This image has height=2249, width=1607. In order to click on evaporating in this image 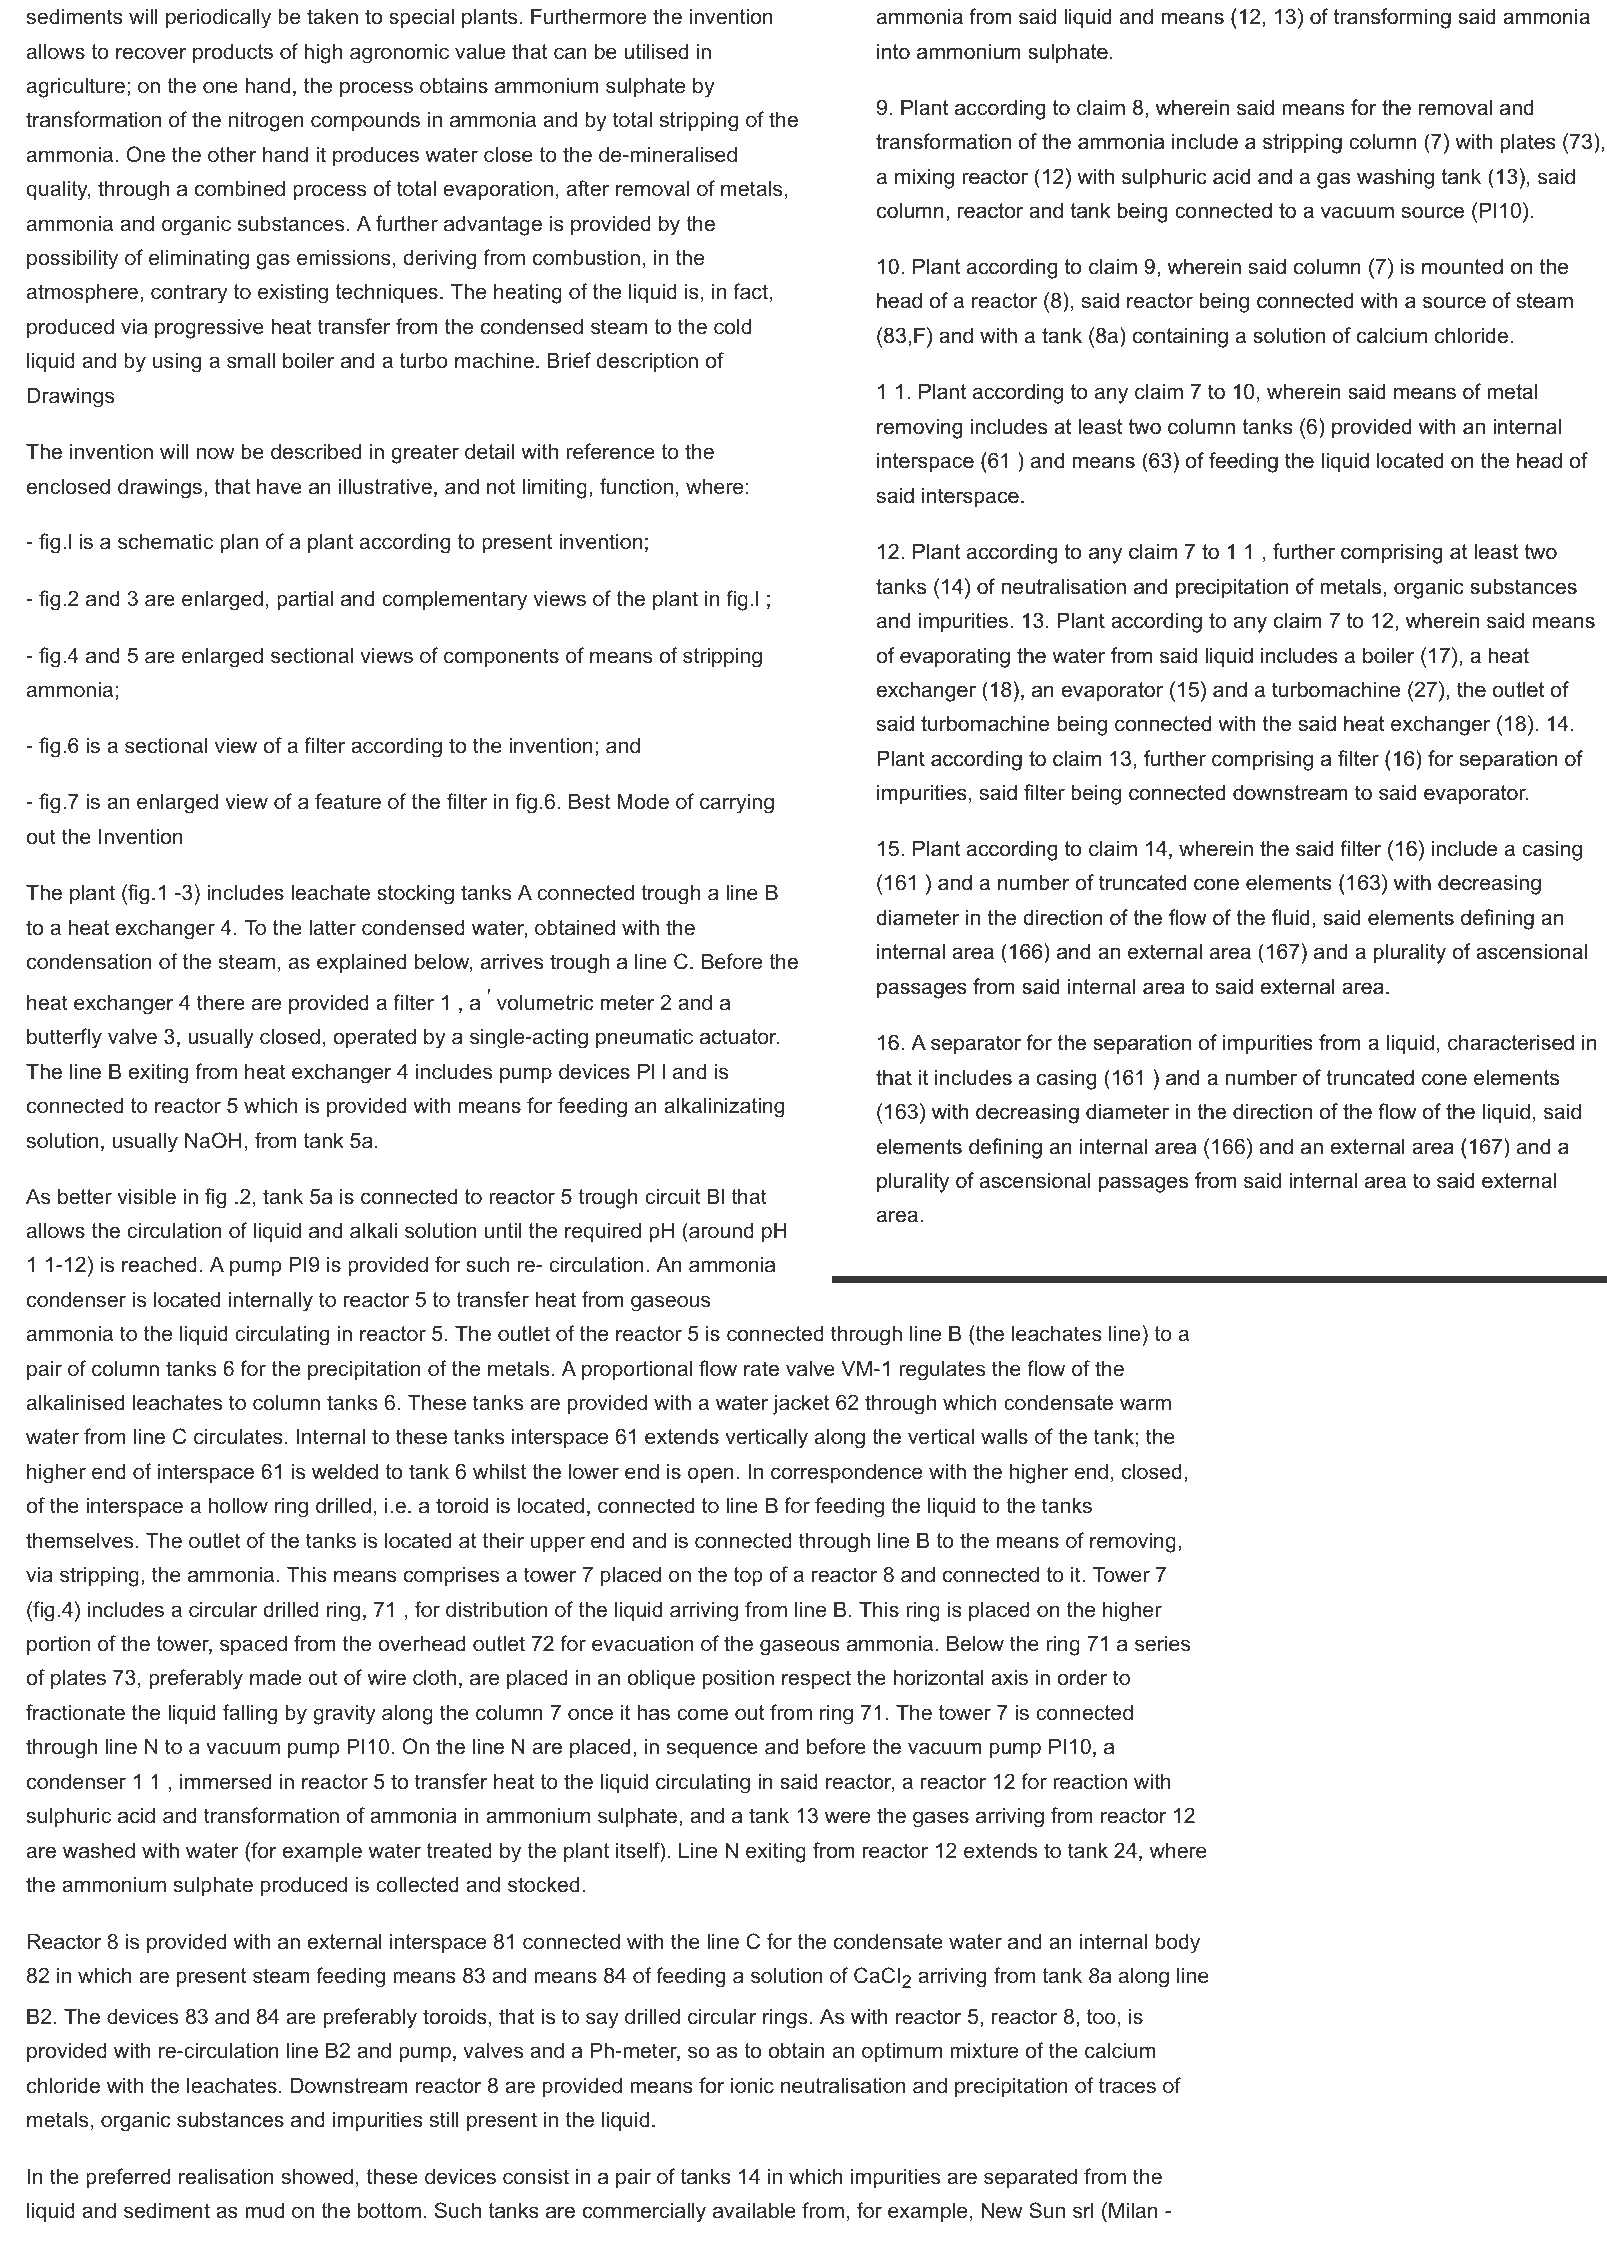, I will do `click(955, 657)`.
